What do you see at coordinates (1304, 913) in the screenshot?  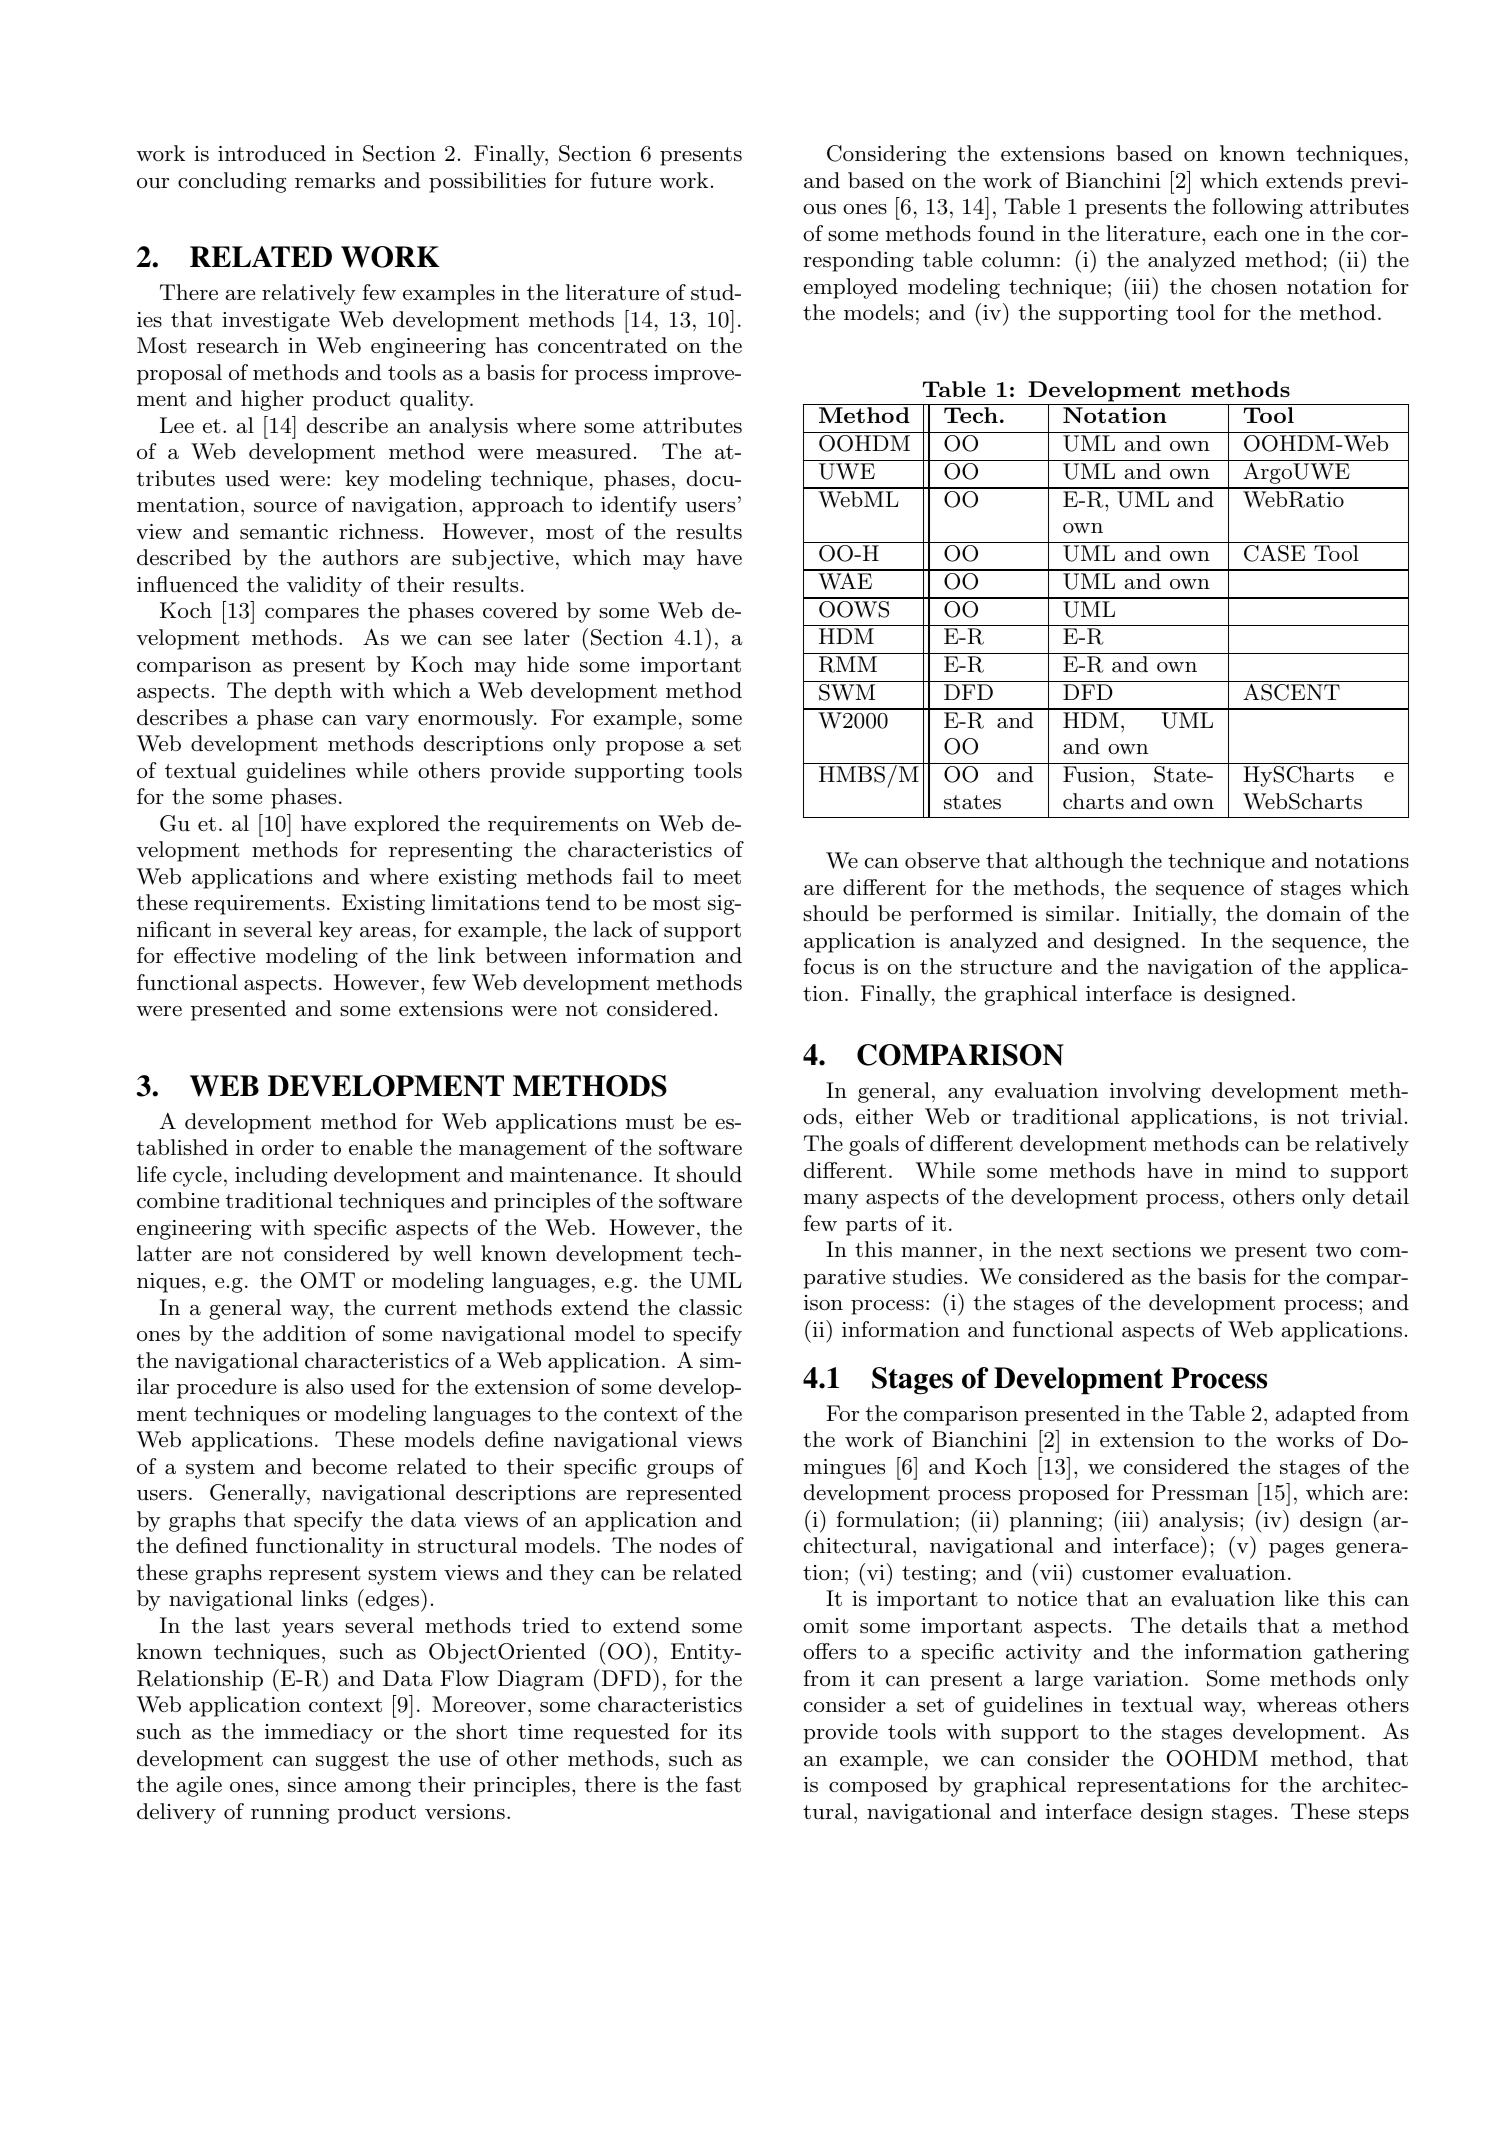 I see `domain` at bounding box center [1304, 913].
